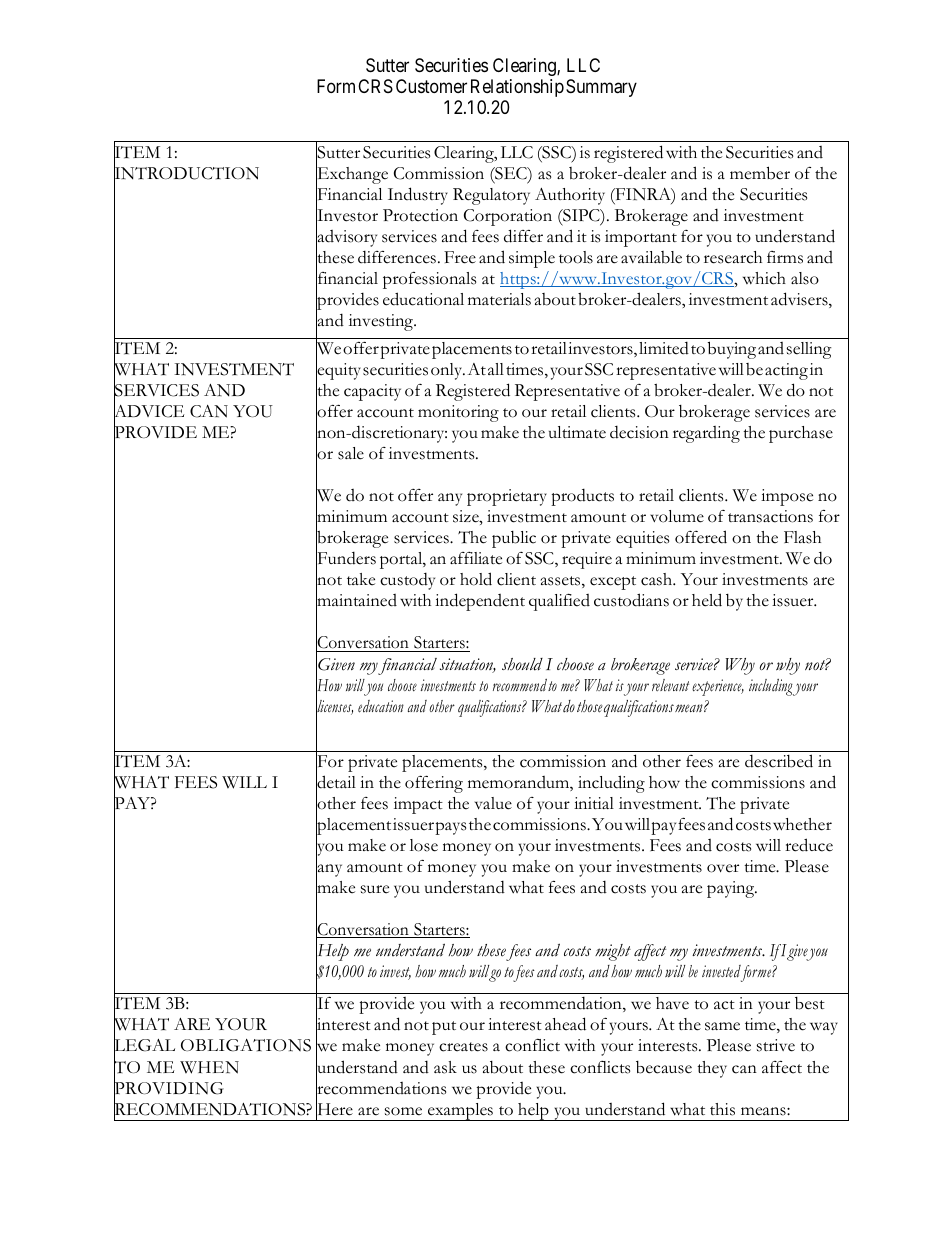  What do you see at coordinates (209, 1067) in the screenshot?
I see `WHEN` at bounding box center [209, 1067].
